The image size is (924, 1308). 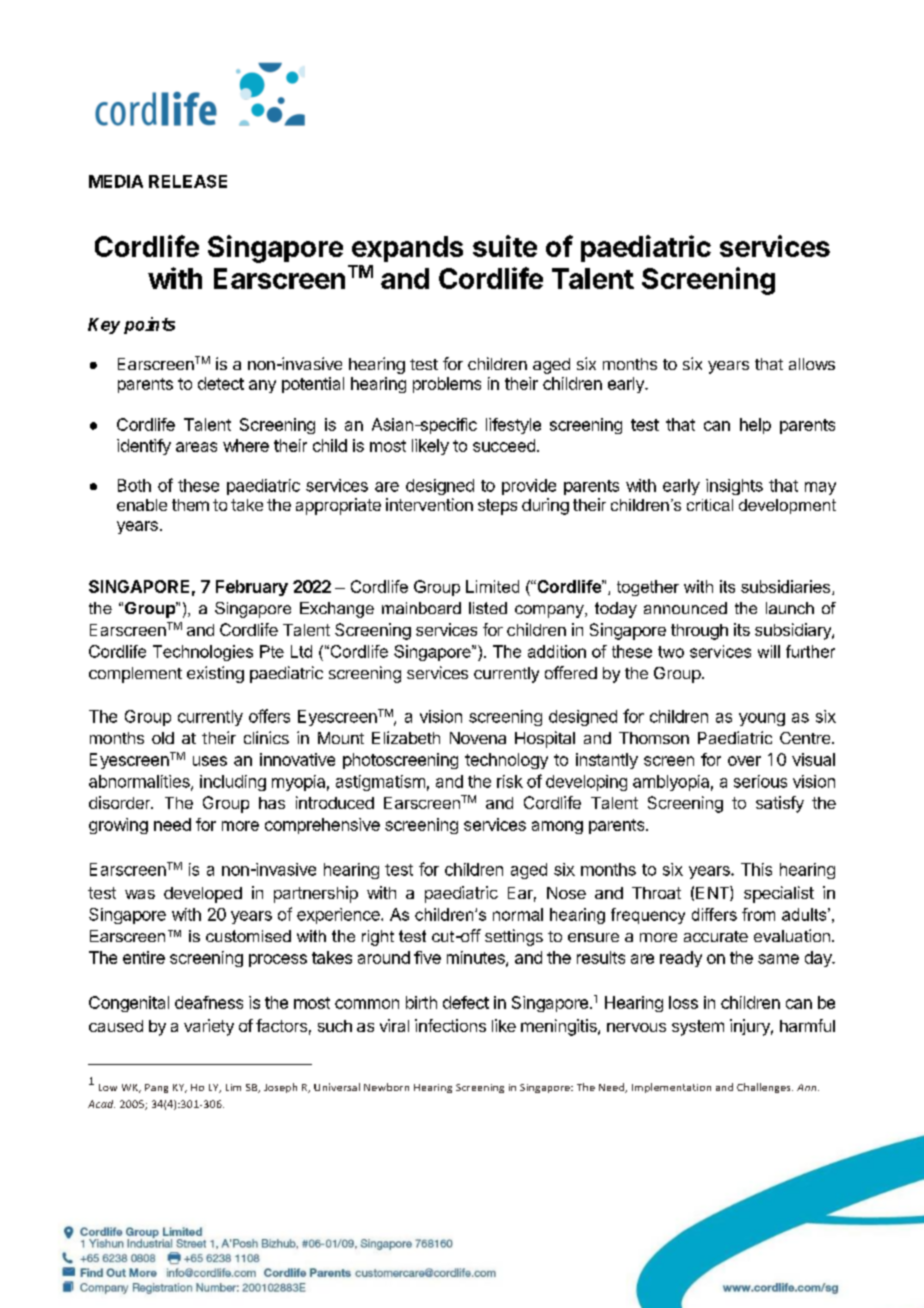 What do you see at coordinates (156, 1088) in the screenshot?
I see `Pang` at bounding box center [156, 1088].
